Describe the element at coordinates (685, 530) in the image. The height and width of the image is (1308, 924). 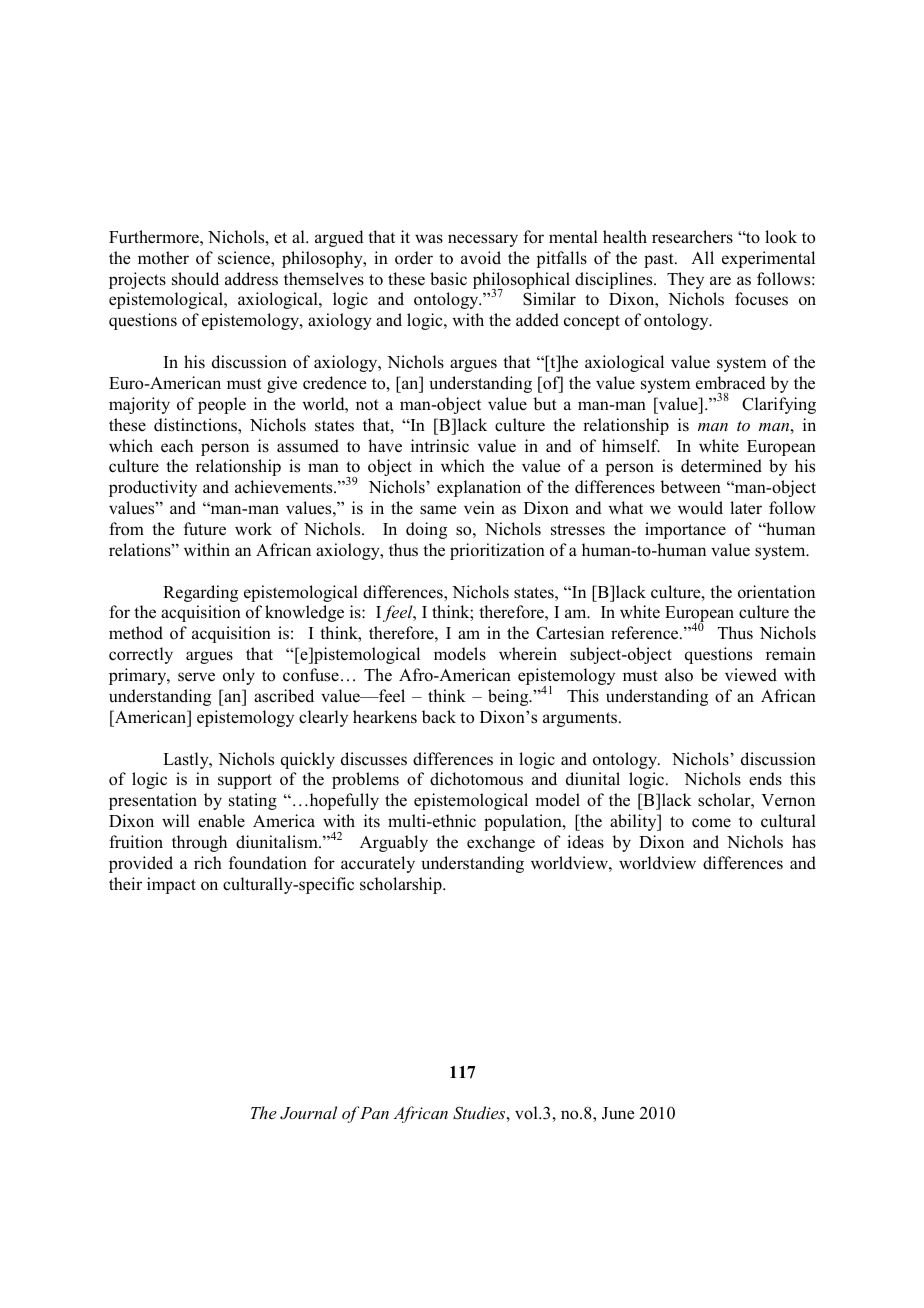
I see `importance` at that location.
